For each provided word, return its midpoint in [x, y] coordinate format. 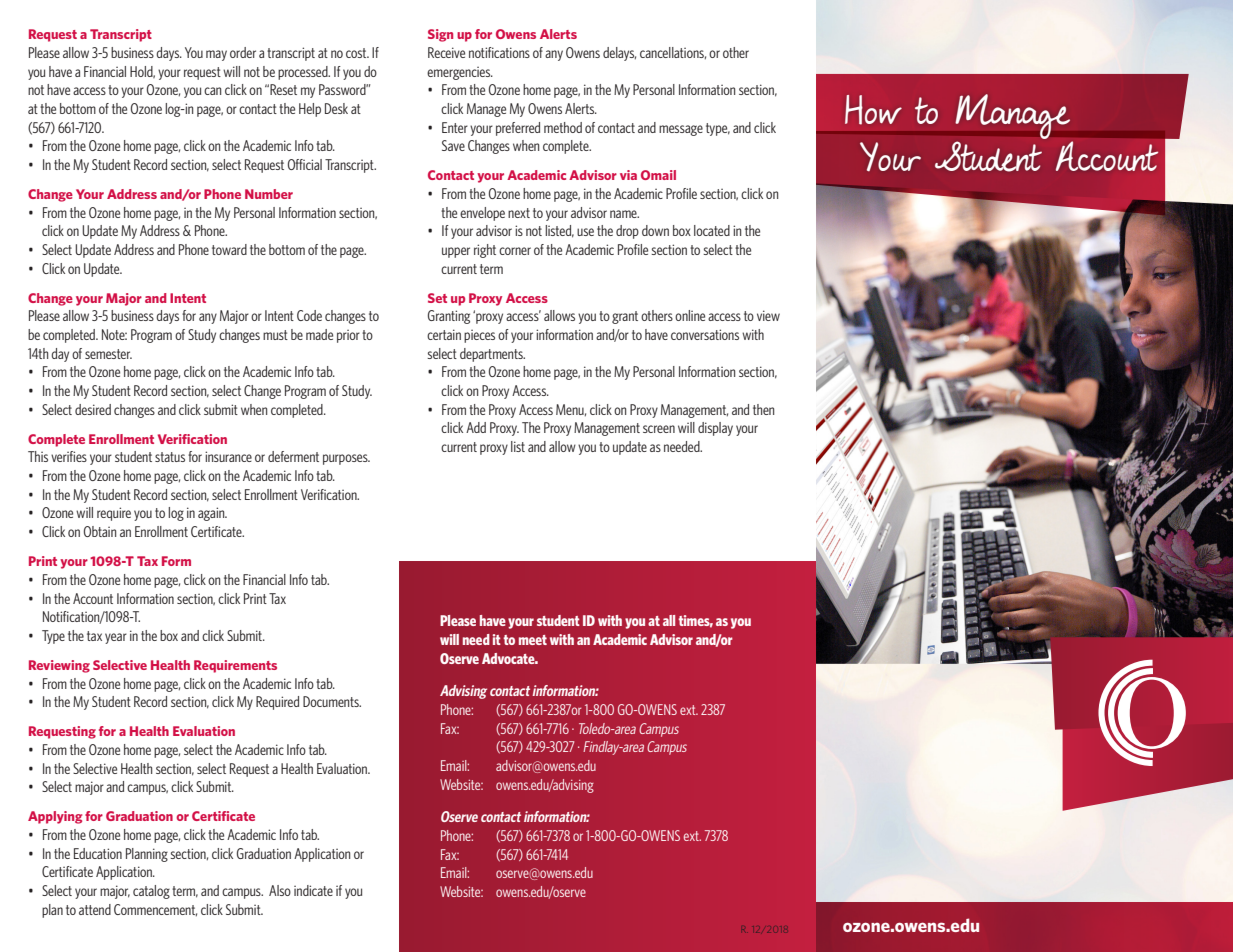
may [216, 55]
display [715, 429]
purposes [346, 459]
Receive [446, 52]
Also [280, 890]
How [873, 110]
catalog [151, 892]
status [170, 457]
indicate [313, 890]
